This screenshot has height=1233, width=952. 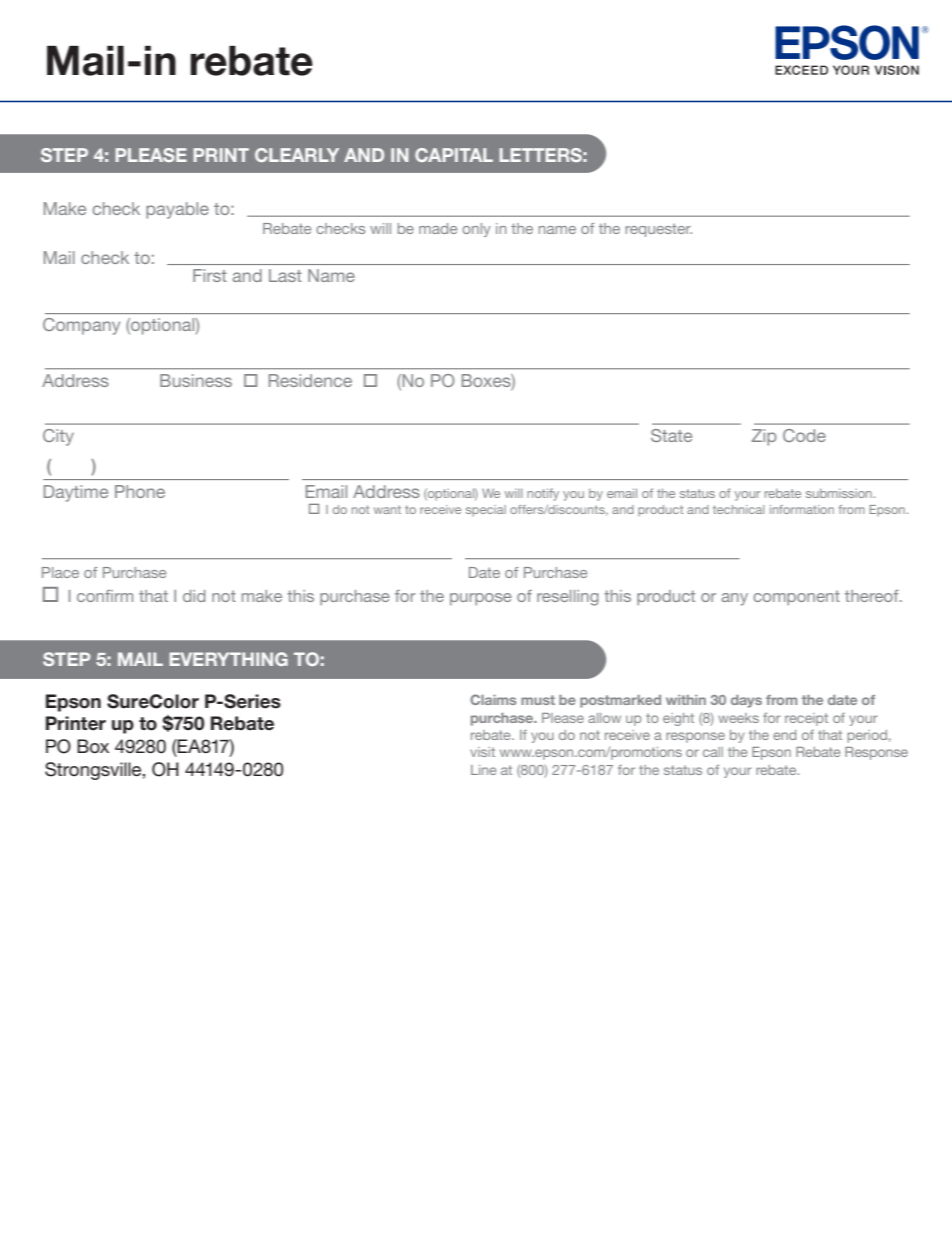 What do you see at coordinates (804, 435) in the screenshot?
I see `Code` at bounding box center [804, 435].
